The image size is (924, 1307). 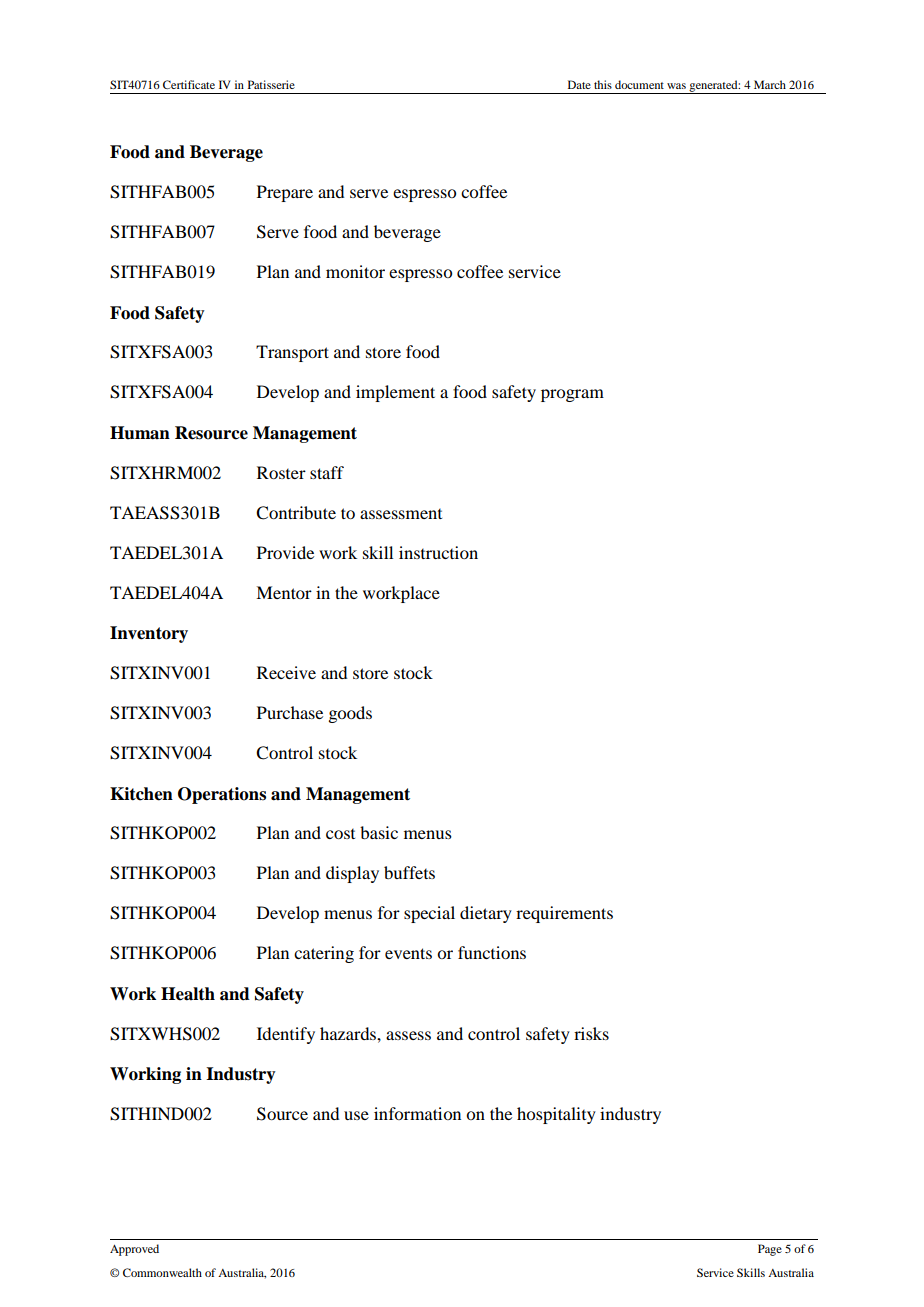 What do you see at coordinates (286, 672) in the screenshot?
I see `Receive` at bounding box center [286, 672].
